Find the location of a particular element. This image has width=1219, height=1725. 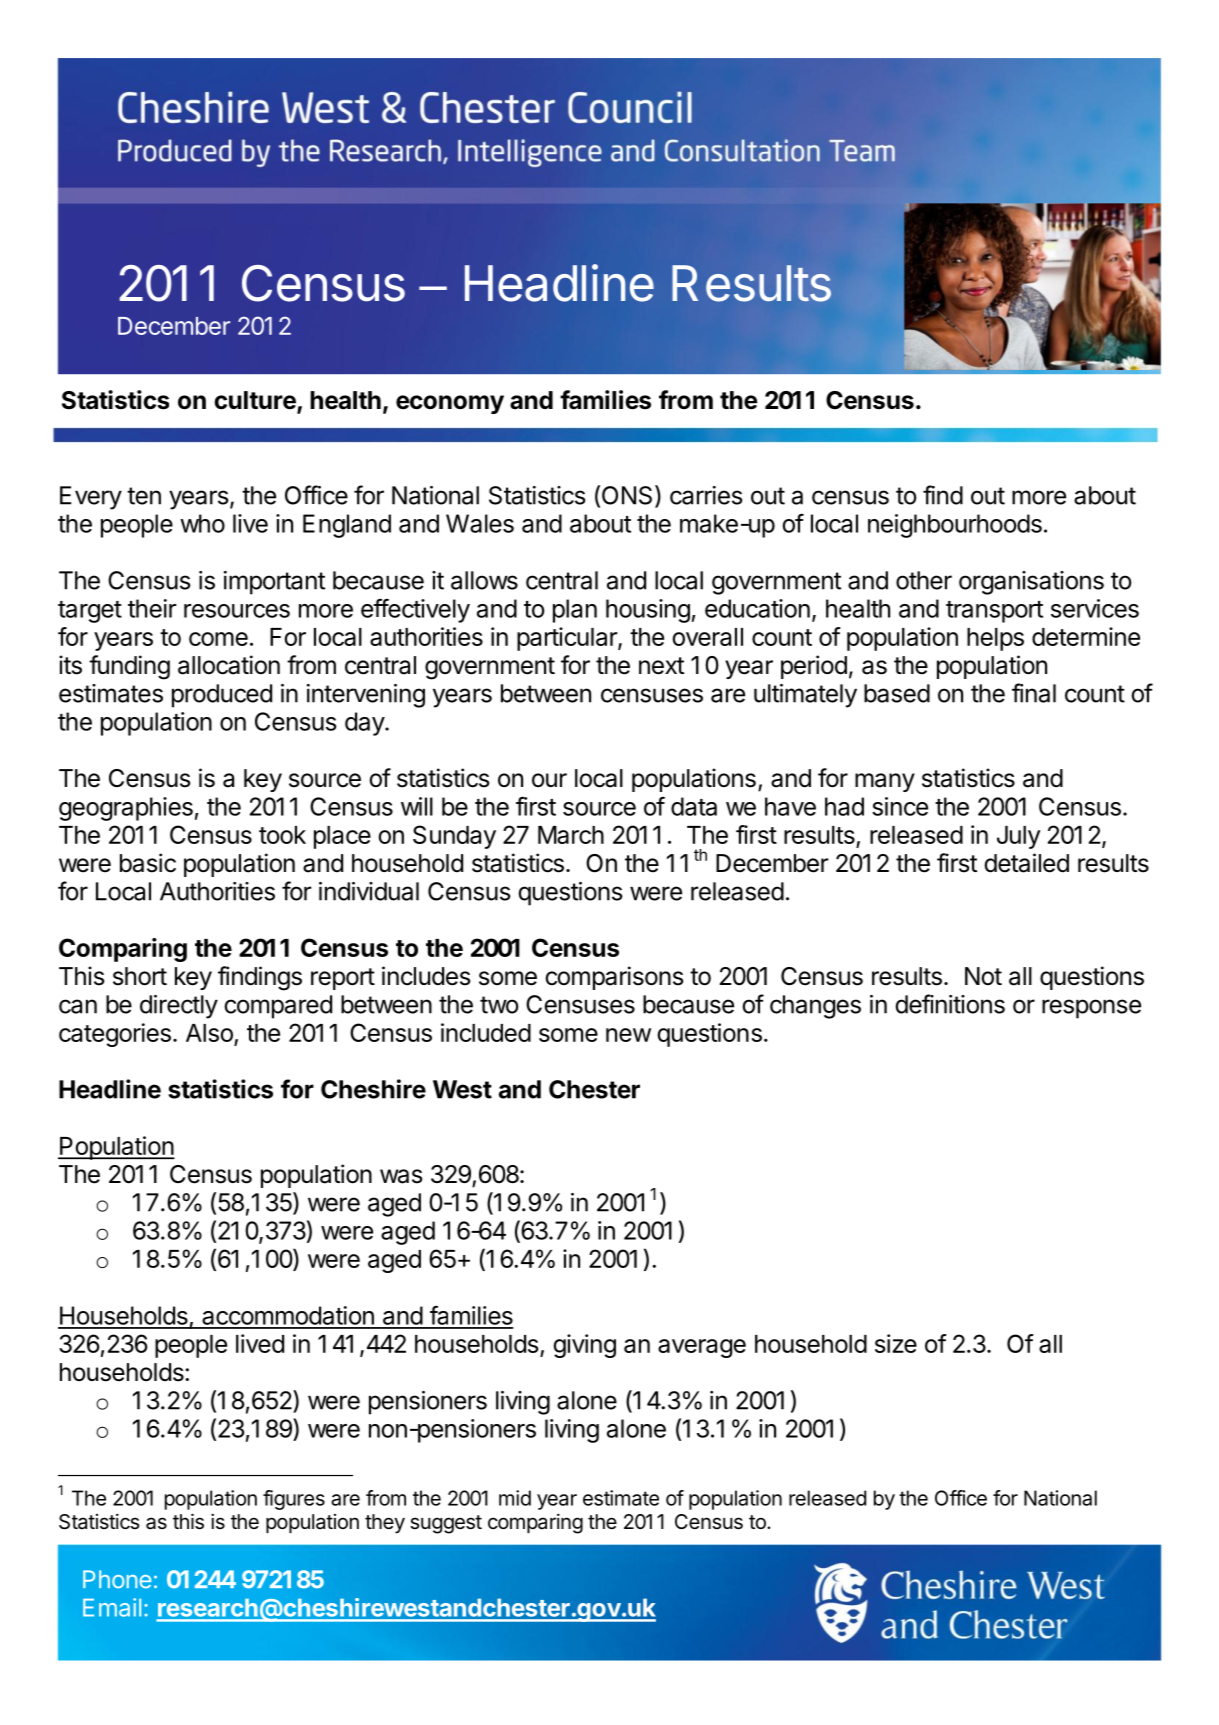

Phone is located at coordinates (117, 1579).
